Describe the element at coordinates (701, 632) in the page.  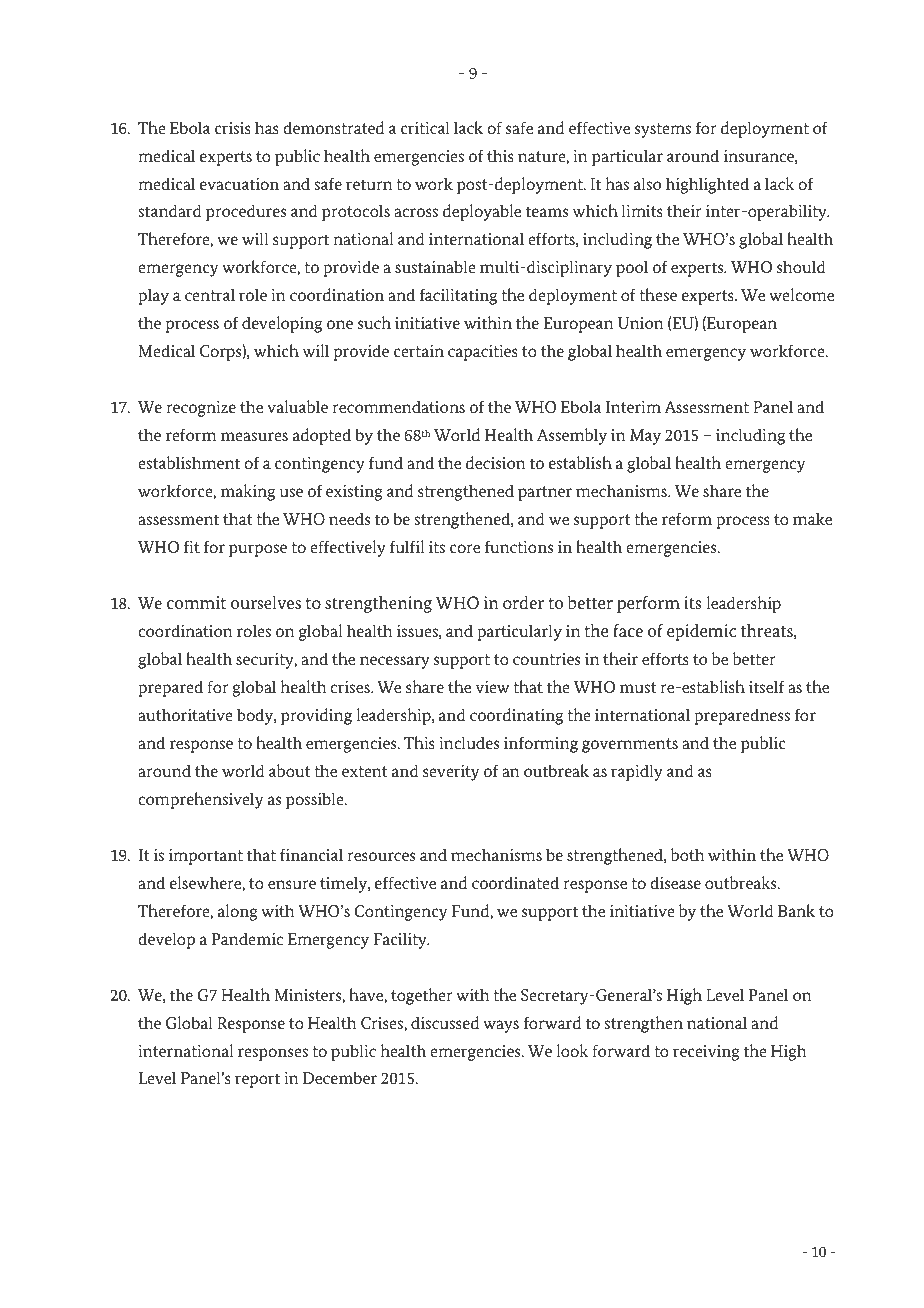
I see `epidemic` at that location.
